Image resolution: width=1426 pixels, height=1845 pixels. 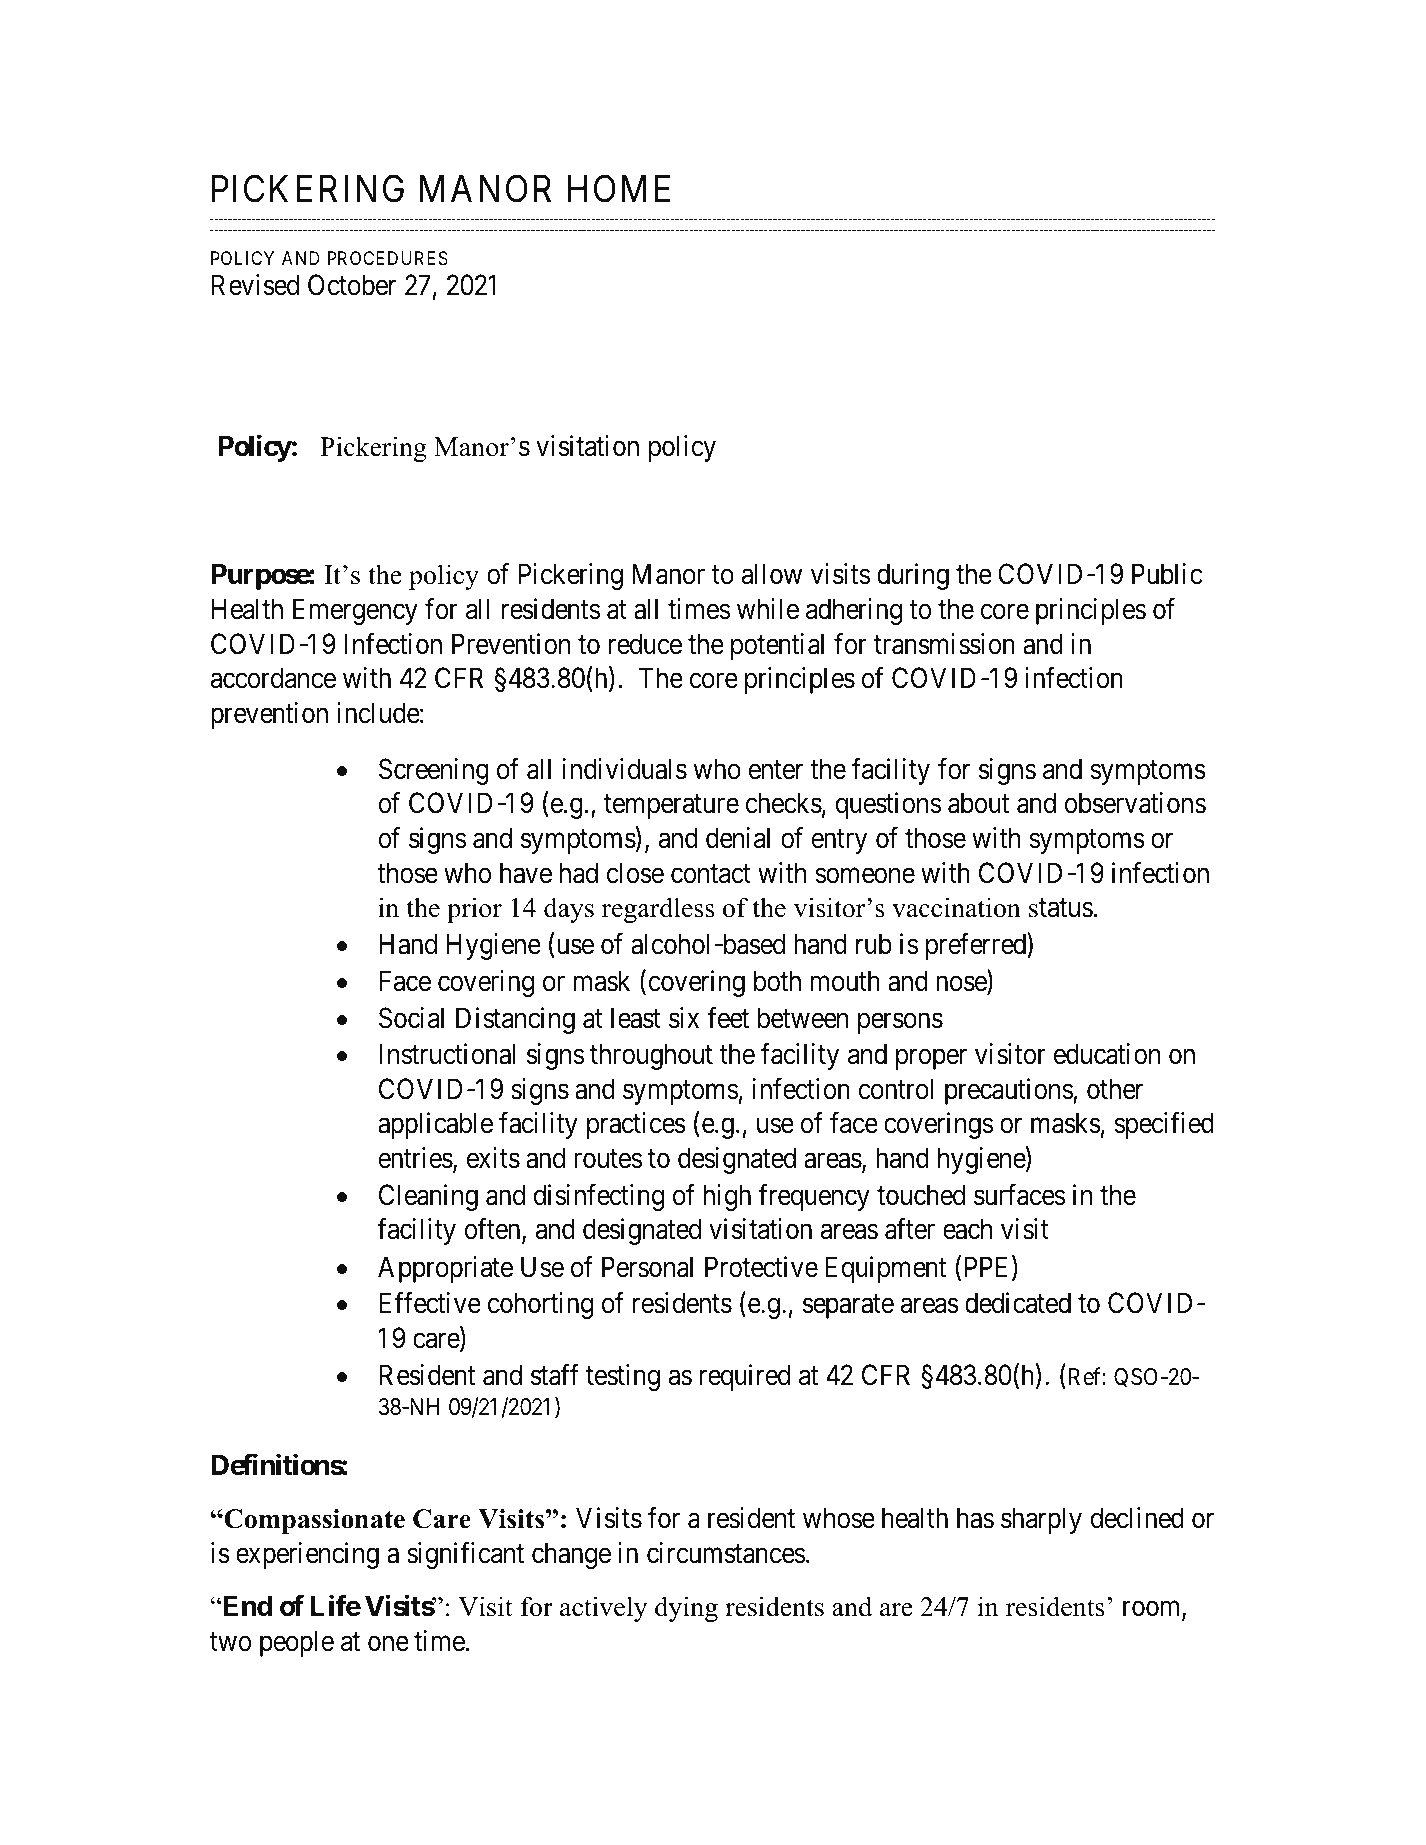 What do you see at coordinates (978, 803) in the screenshot?
I see `about` at bounding box center [978, 803].
